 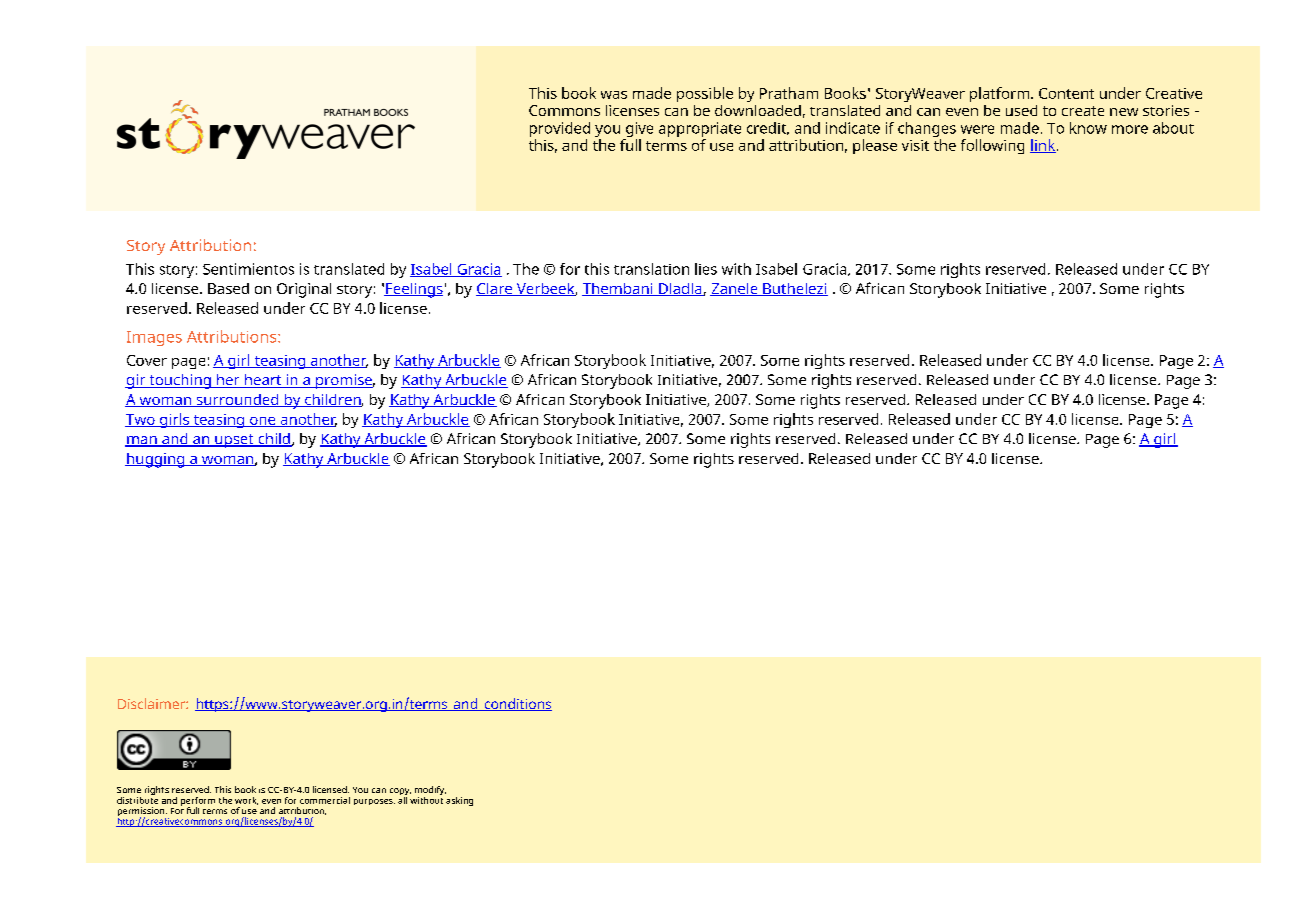 I want to click on give, so click(x=639, y=129).
